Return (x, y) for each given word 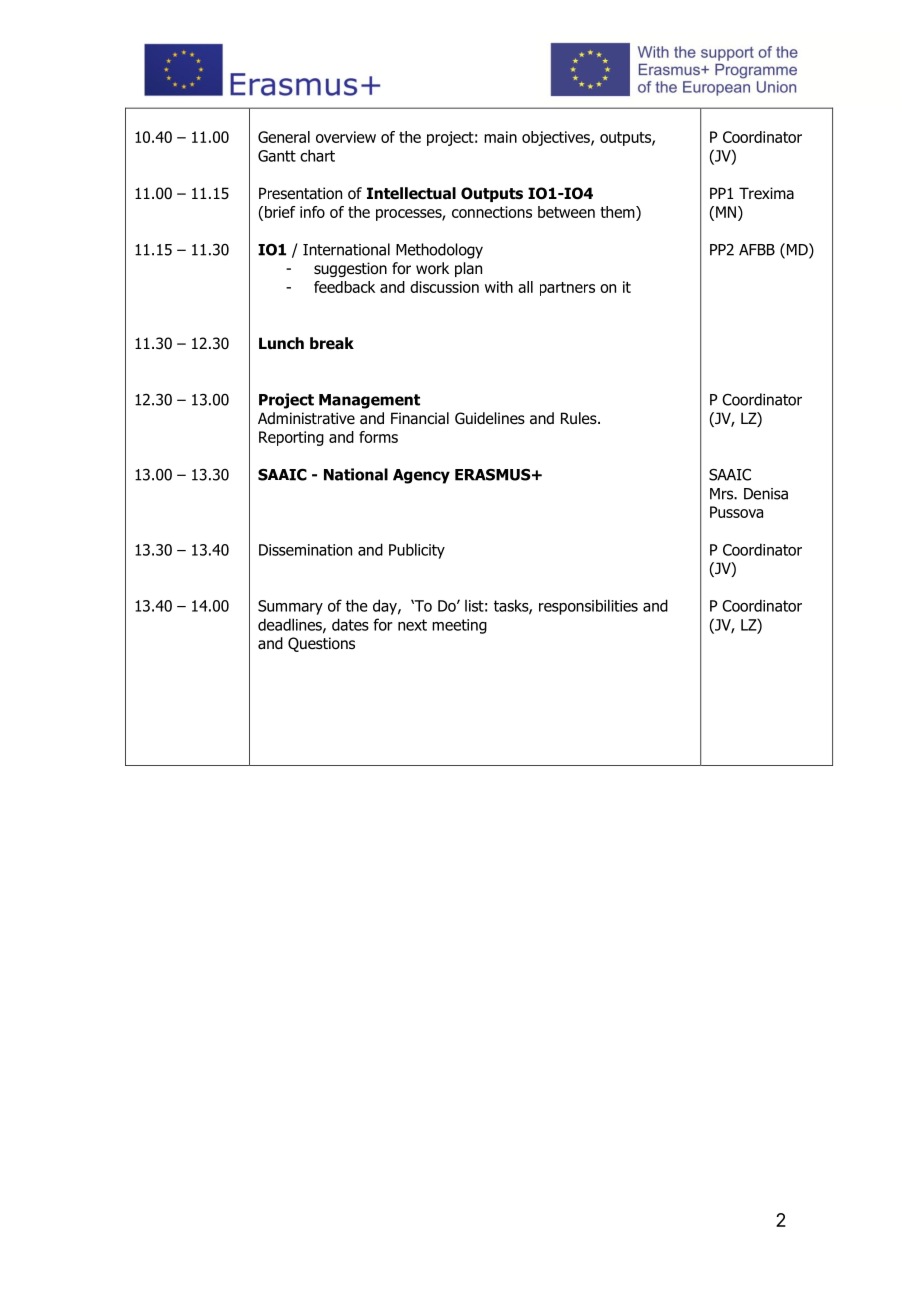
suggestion (350, 269)
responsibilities (588, 607)
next (412, 625)
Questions (321, 644)
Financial (420, 418)
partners (567, 289)
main (500, 137)
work (432, 268)
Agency (421, 476)
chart (317, 155)
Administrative (306, 418)
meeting (459, 626)
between (566, 212)
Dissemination (305, 550)
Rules (580, 418)
